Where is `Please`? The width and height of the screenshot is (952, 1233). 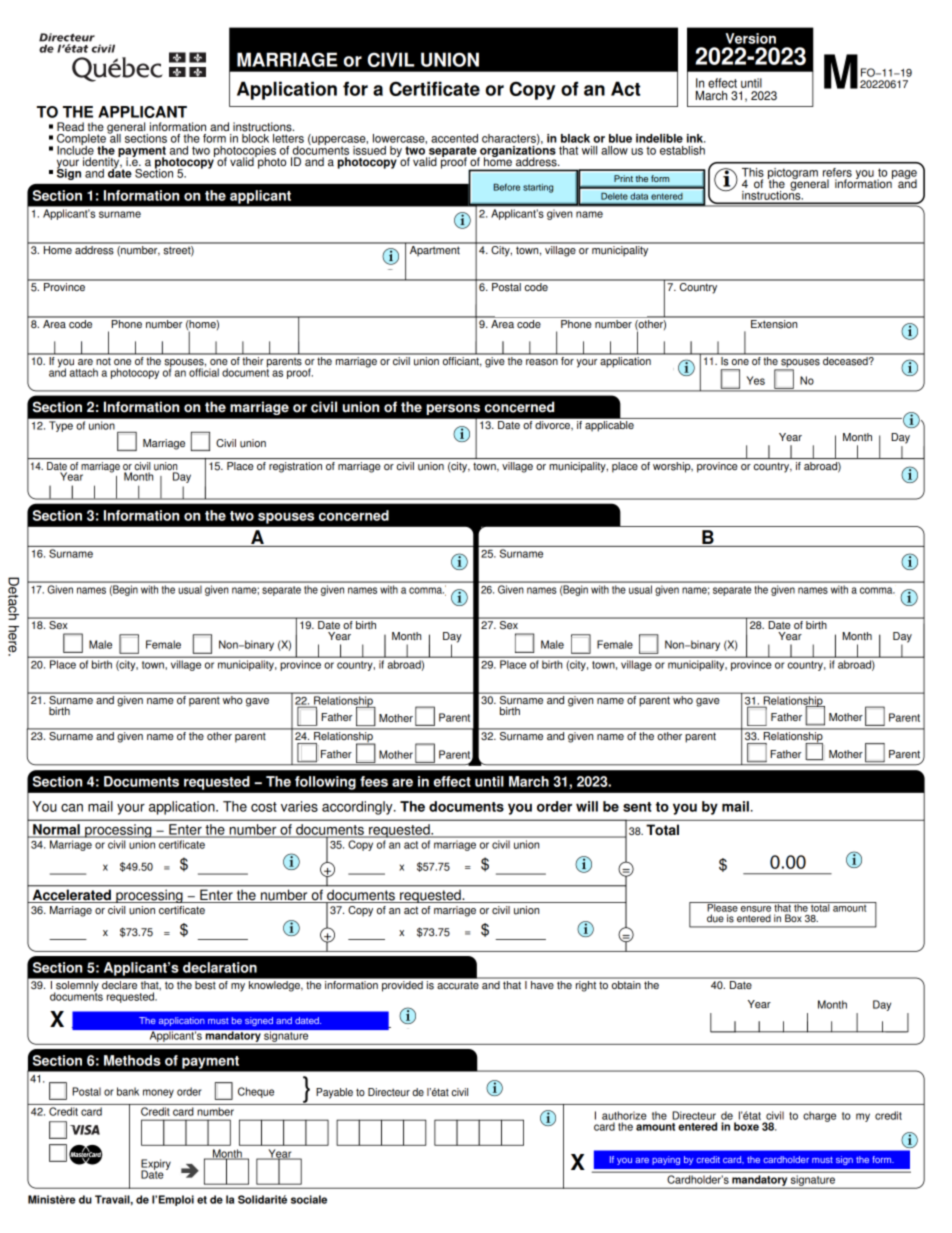 Please is located at coordinates (722, 907).
